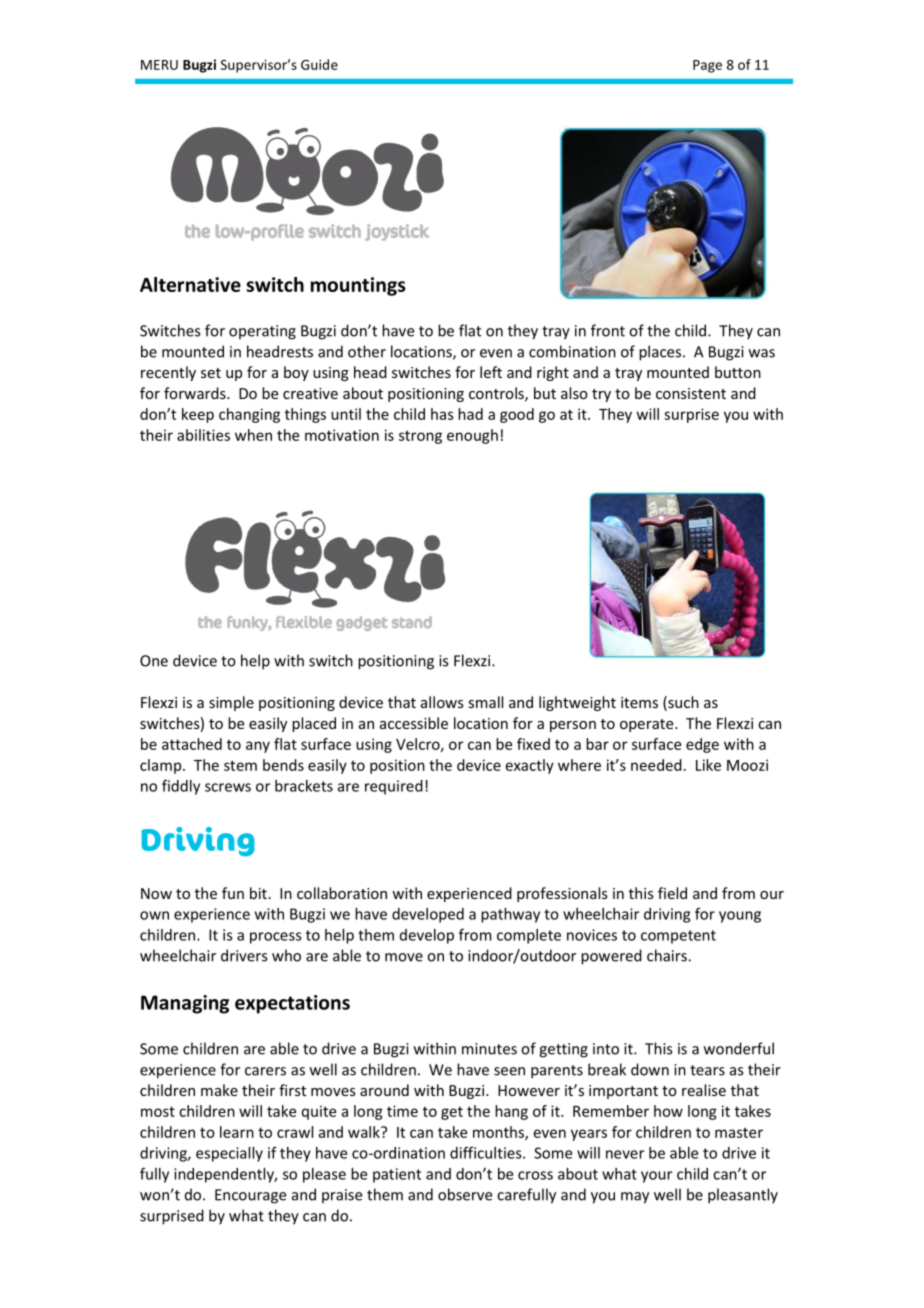 The width and height of the screenshot is (924, 1308). What do you see at coordinates (639, 702) in the screenshot?
I see `items` at bounding box center [639, 702].
